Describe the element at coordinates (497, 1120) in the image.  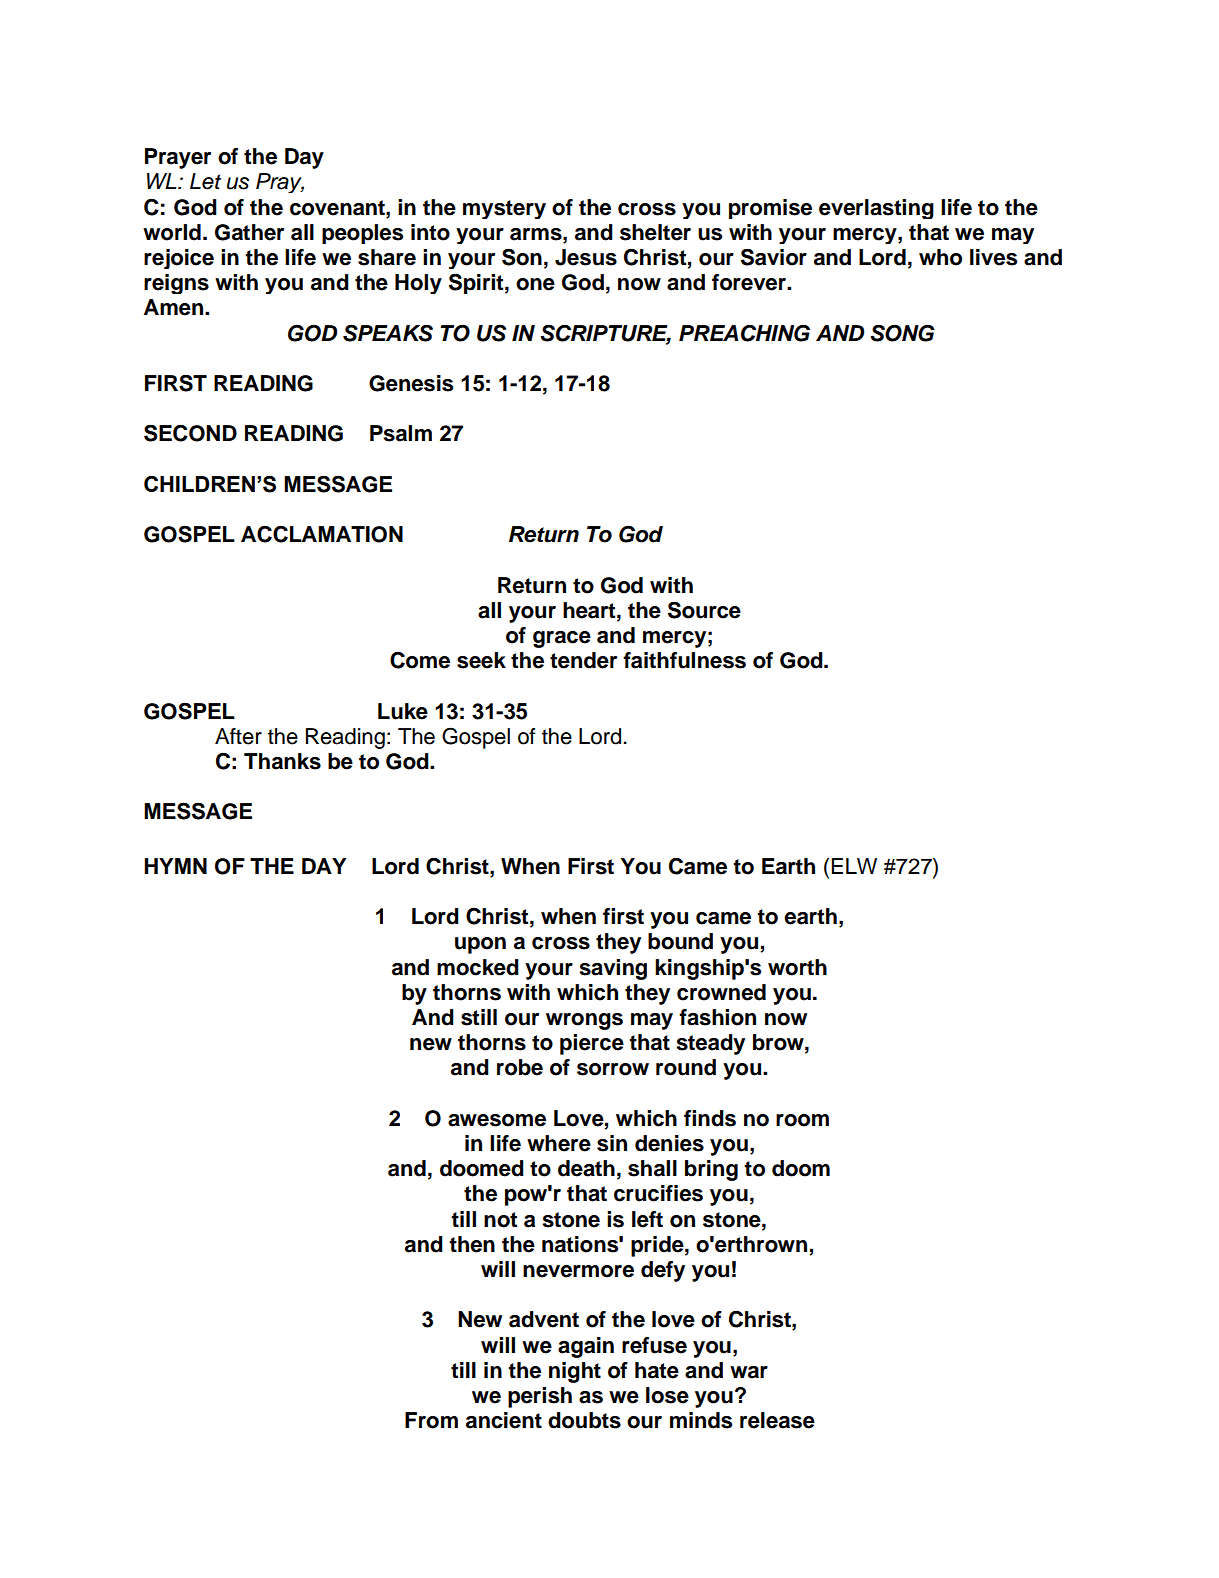
I see `awesome` at that location.
